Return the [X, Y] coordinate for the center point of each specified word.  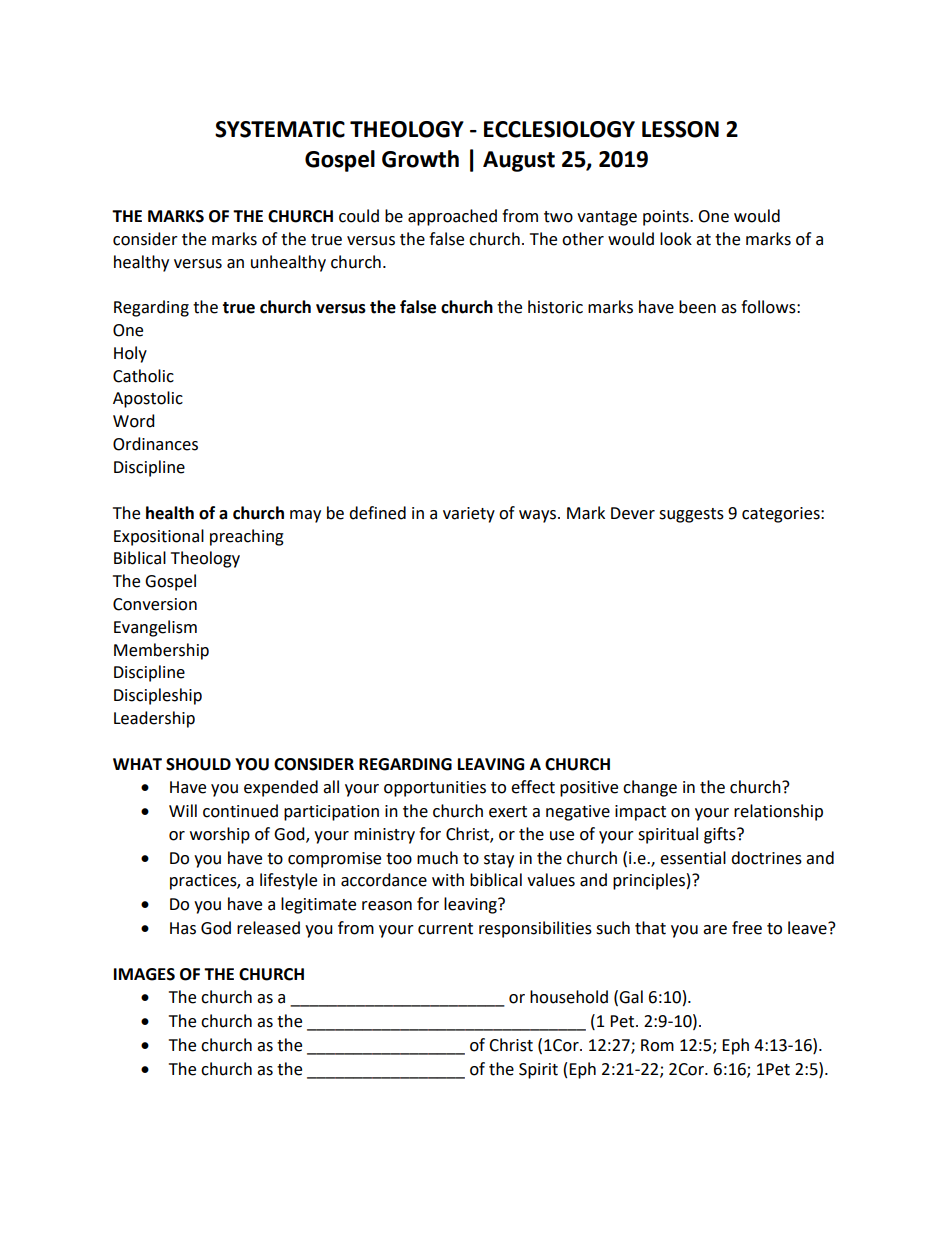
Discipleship [158, 696]
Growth [420, 159]
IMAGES [144, 974]
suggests [691, 515]
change [650, 788]
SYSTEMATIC [280, 129]
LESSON [680, 129]
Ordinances [155, 444]
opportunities [435, 789]
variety [469, 515]
